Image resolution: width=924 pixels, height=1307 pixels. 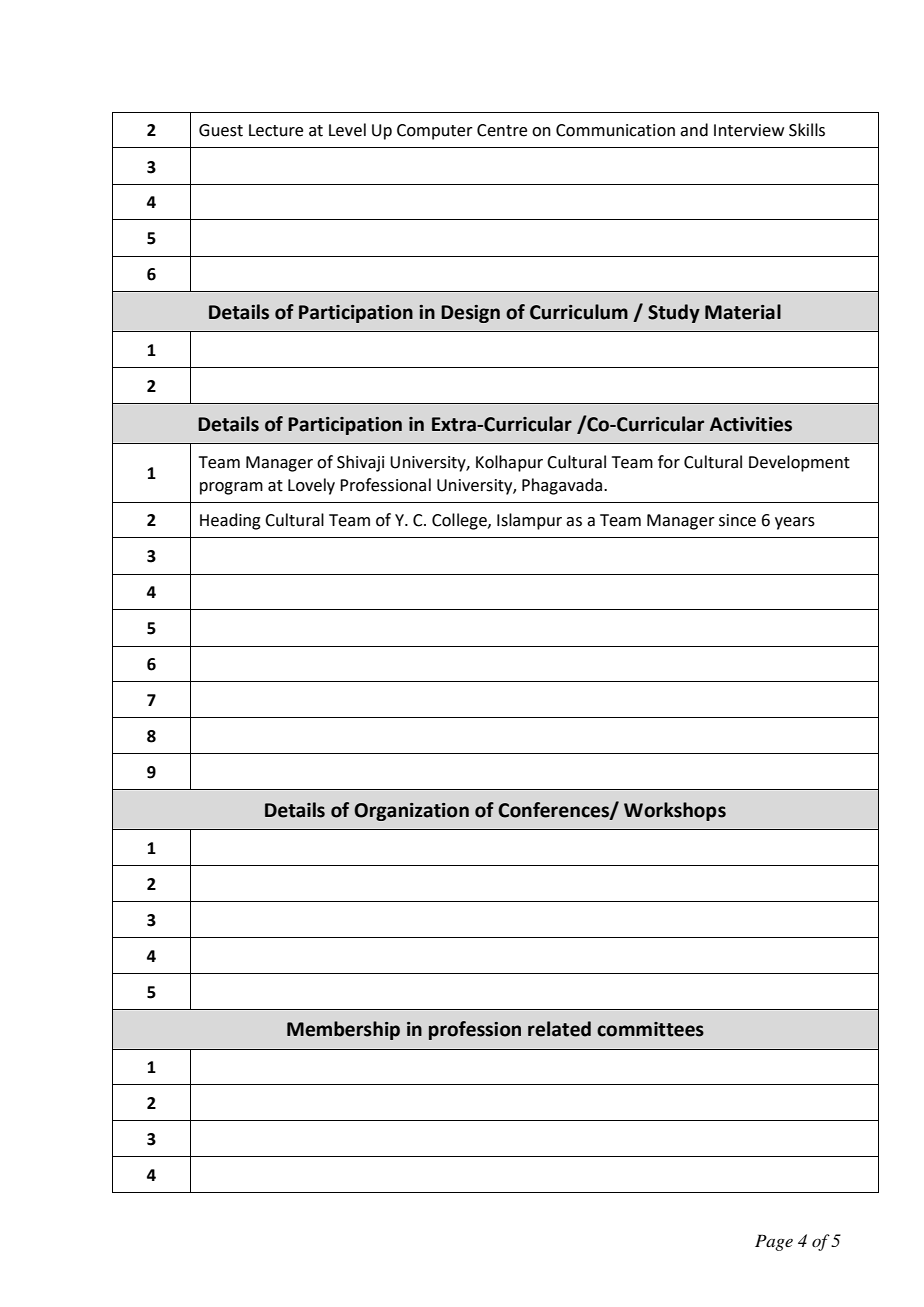 What do you see at coordinates (502, 130) in the screenshot?
I see `Centre` at bounding box center [502, 130].
